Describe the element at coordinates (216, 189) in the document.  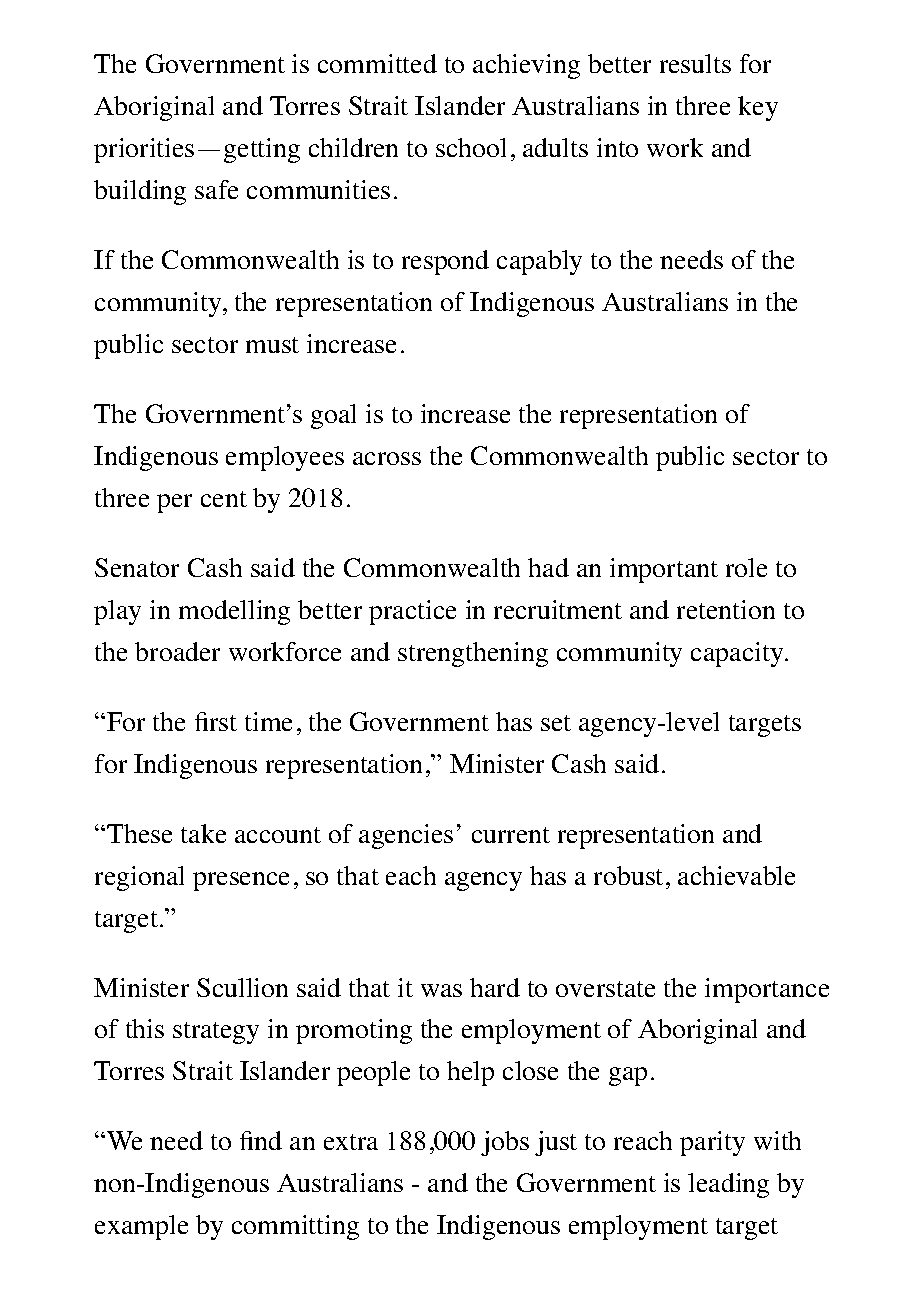
I see `safe` at that location.
